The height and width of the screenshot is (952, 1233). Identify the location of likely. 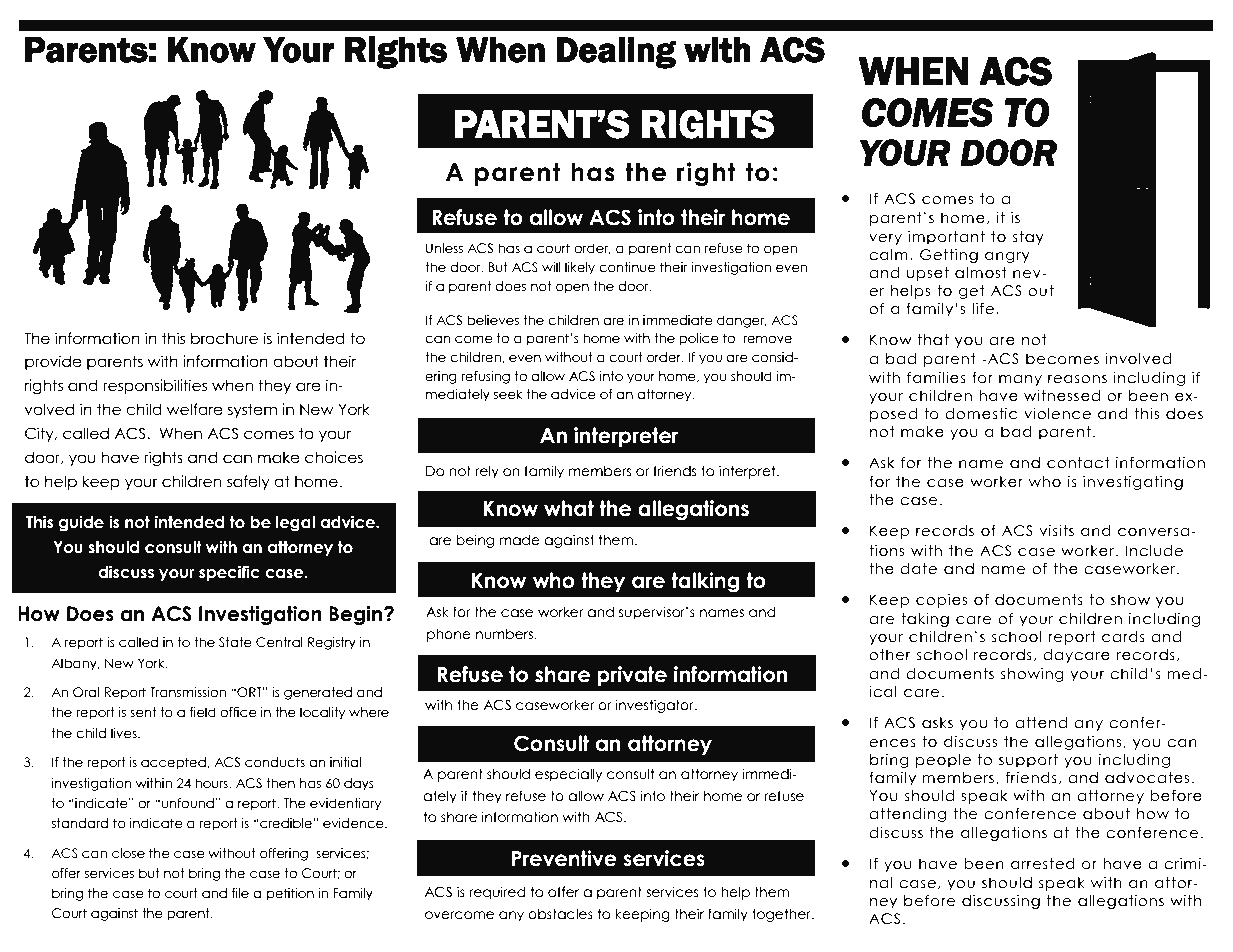
(580, 268).
